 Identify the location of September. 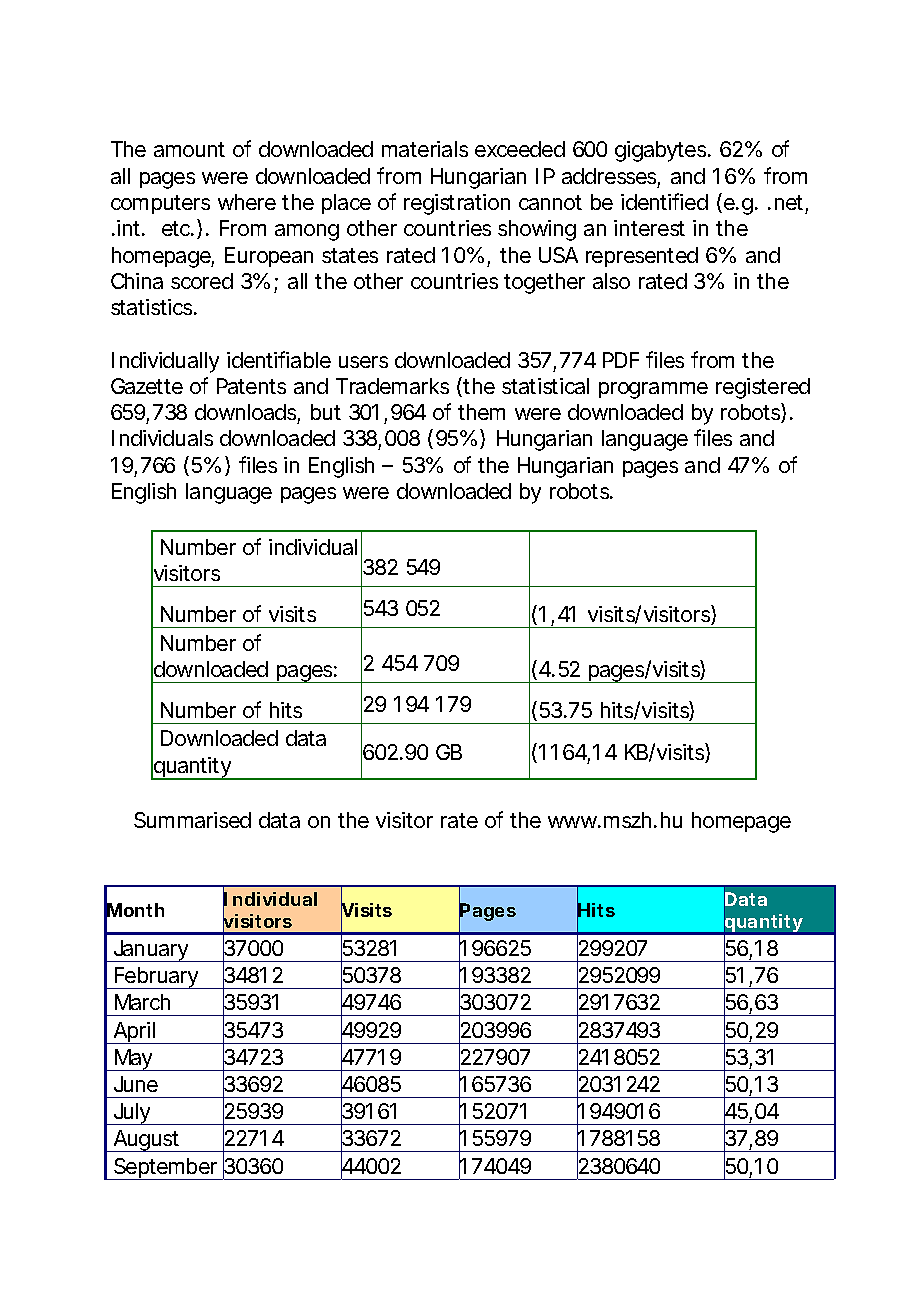
(166, 1169).
